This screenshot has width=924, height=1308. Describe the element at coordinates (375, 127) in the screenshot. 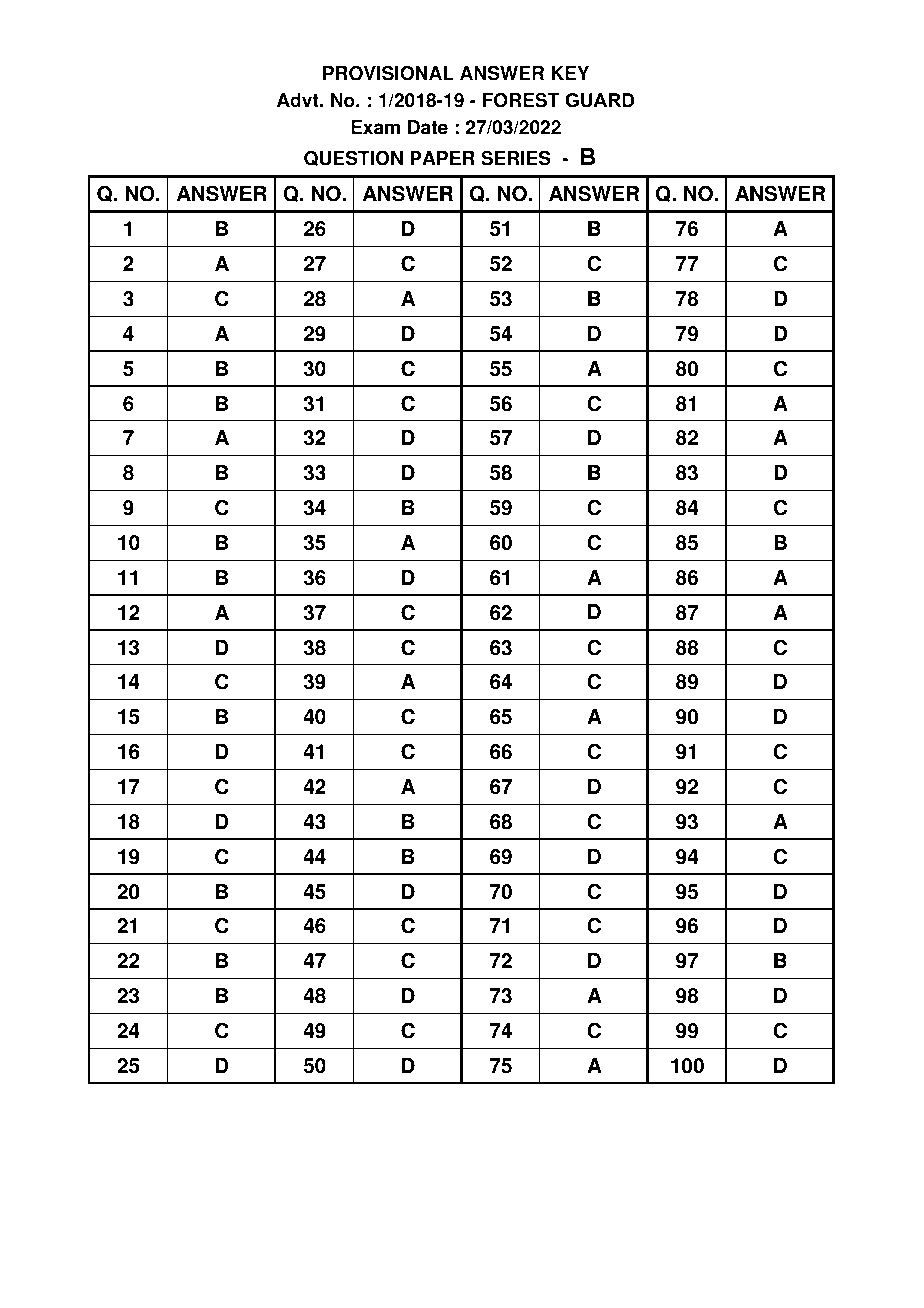

I see `Exam` at that location.
